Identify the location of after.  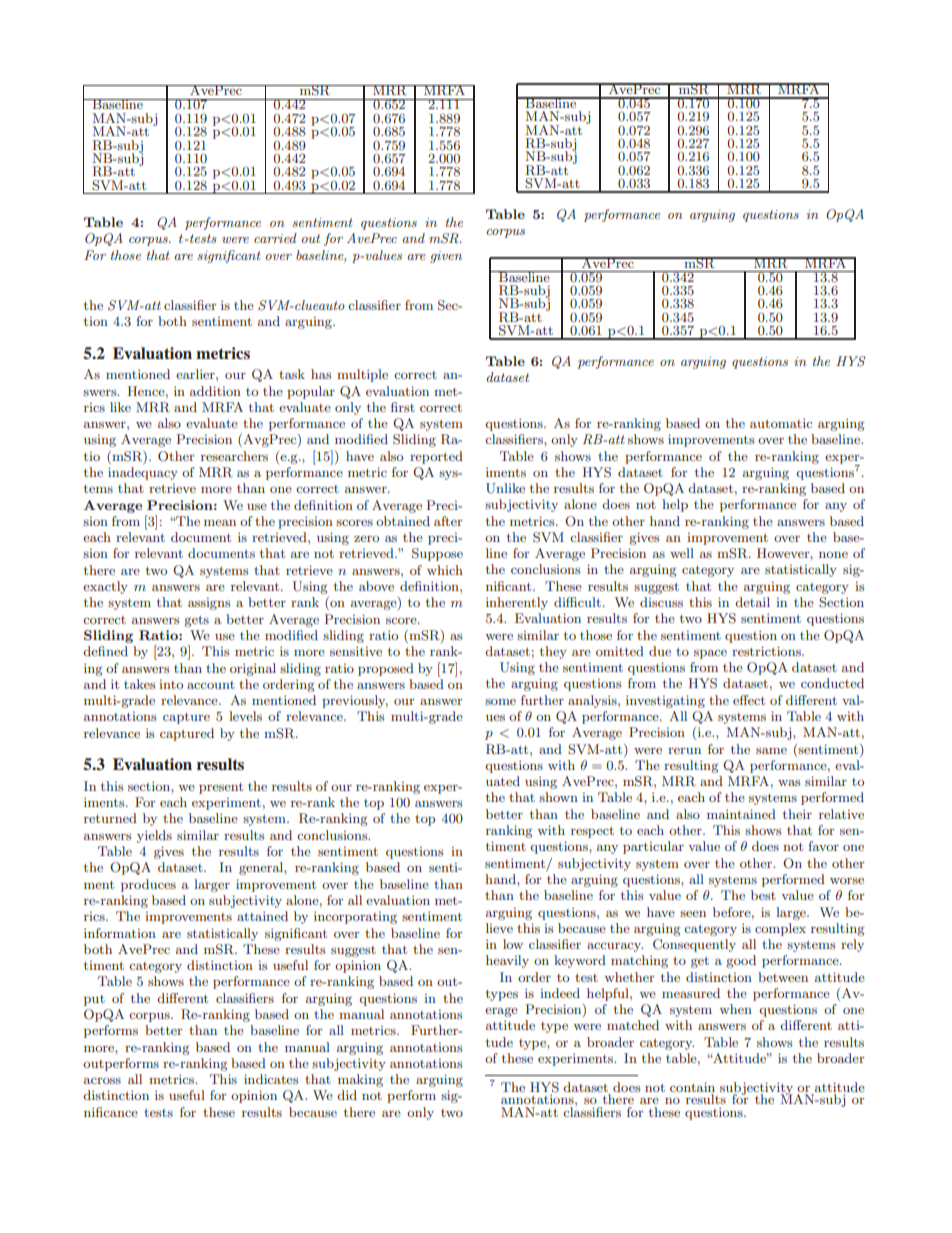
(448, 521).
